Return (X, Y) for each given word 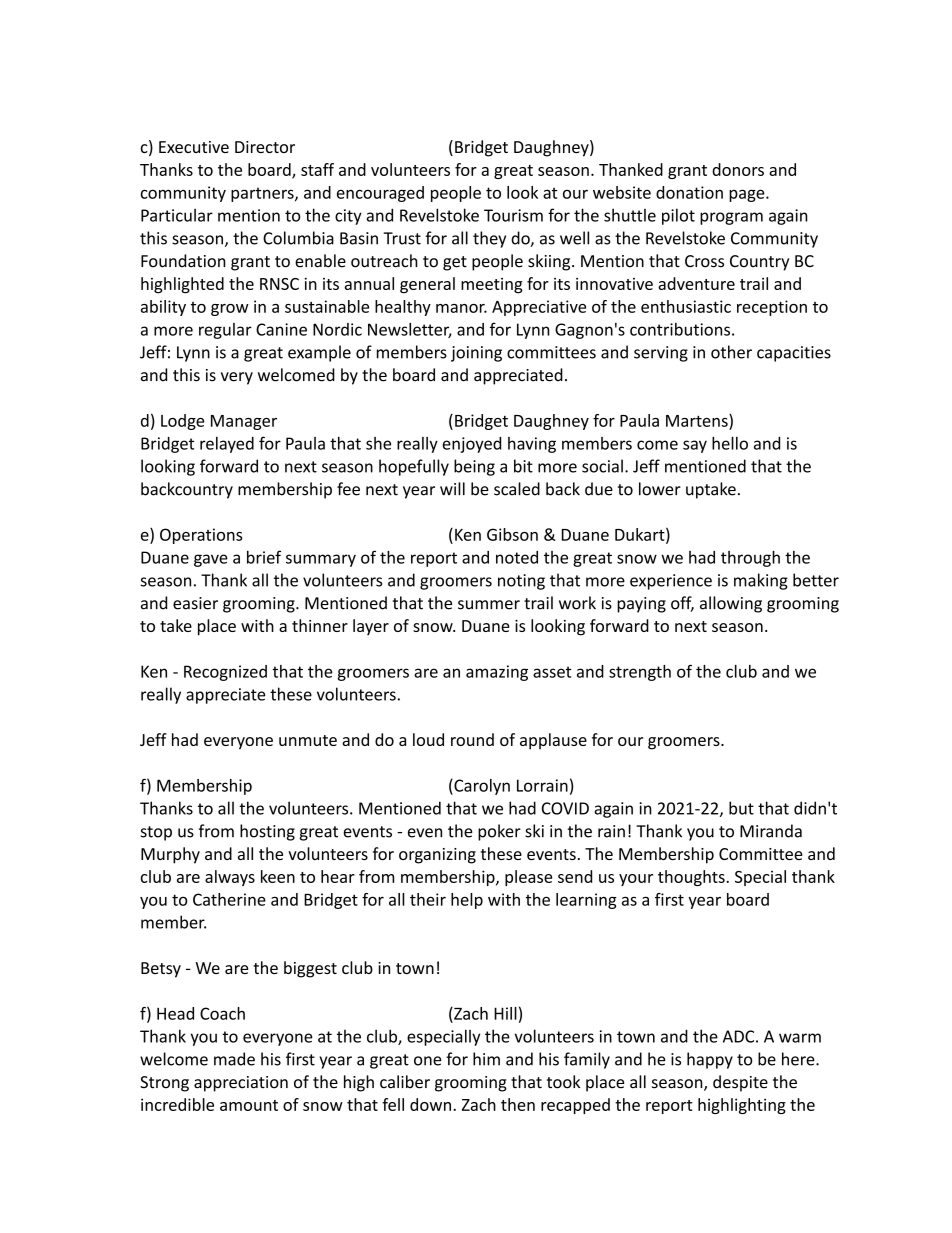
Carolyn (481, 787)
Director (265, 147)
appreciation (241, 1084)
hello (730, 443)
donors (738, 169)
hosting (267, 832)
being (474, 467)
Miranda (771, 831)
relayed (227, 445)
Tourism (513, 215)
